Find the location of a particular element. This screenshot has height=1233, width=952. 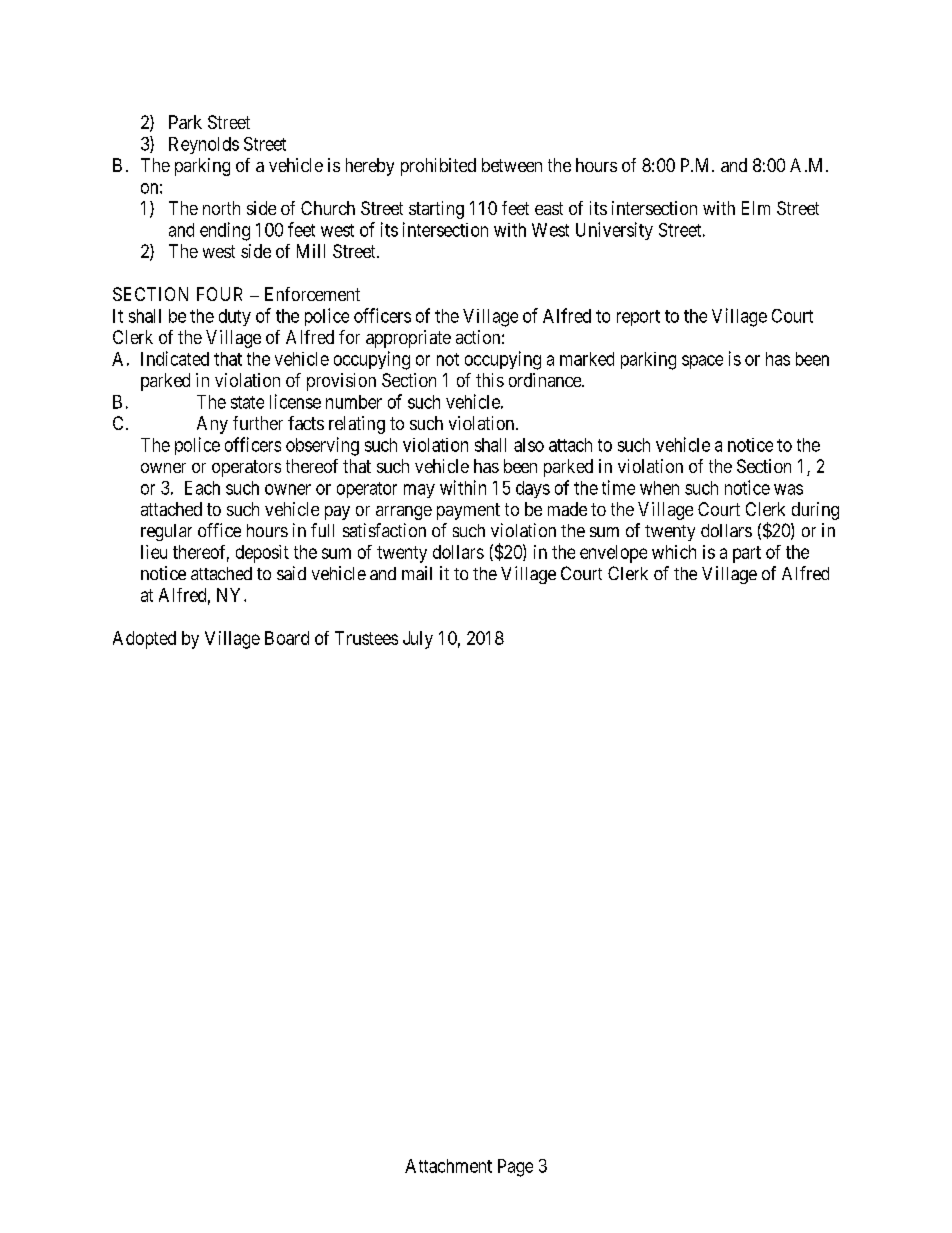

this is located at coordinates (490, 380).
